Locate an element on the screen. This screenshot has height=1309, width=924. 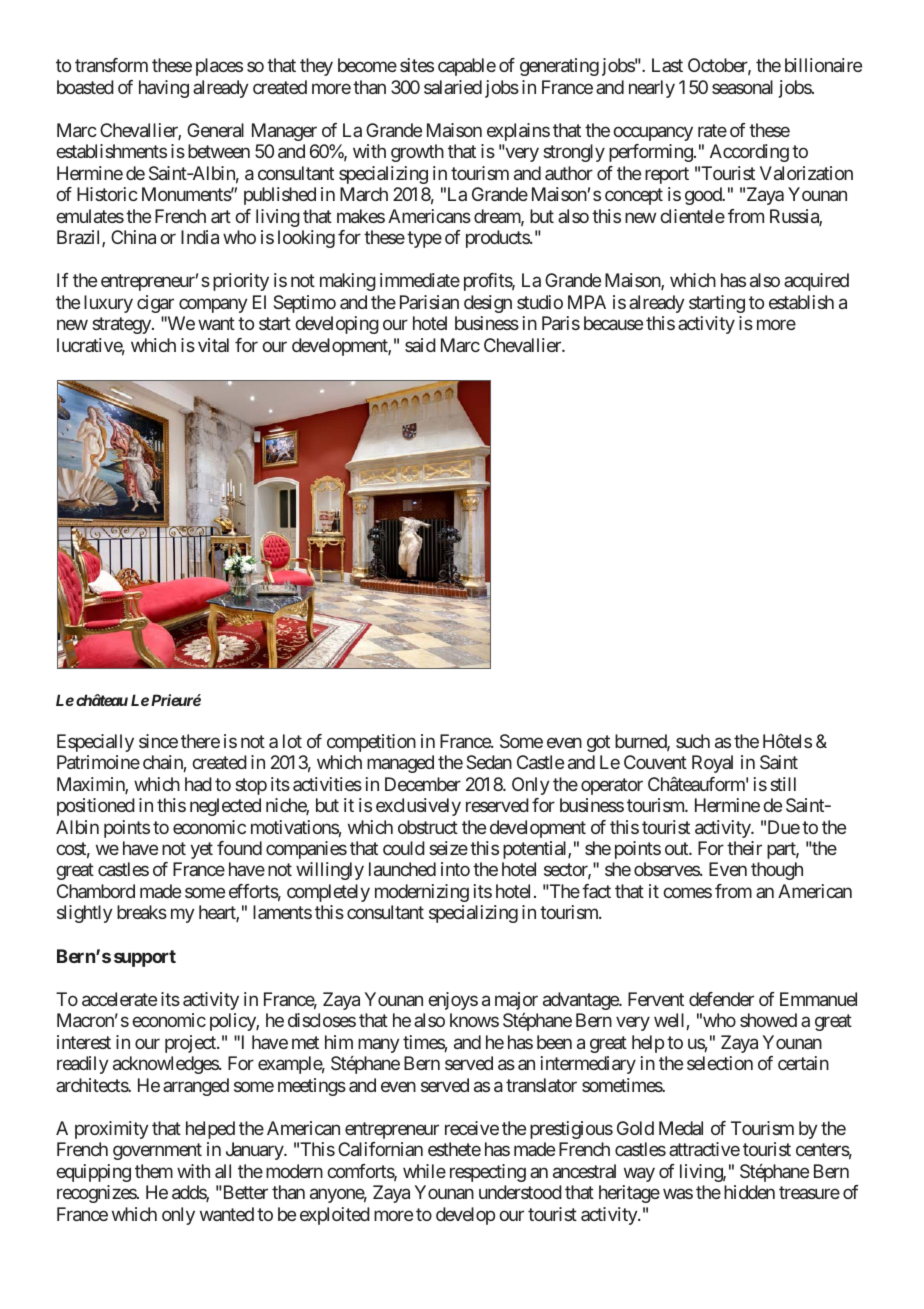
seasonal is located at coordinates (742, 87).
